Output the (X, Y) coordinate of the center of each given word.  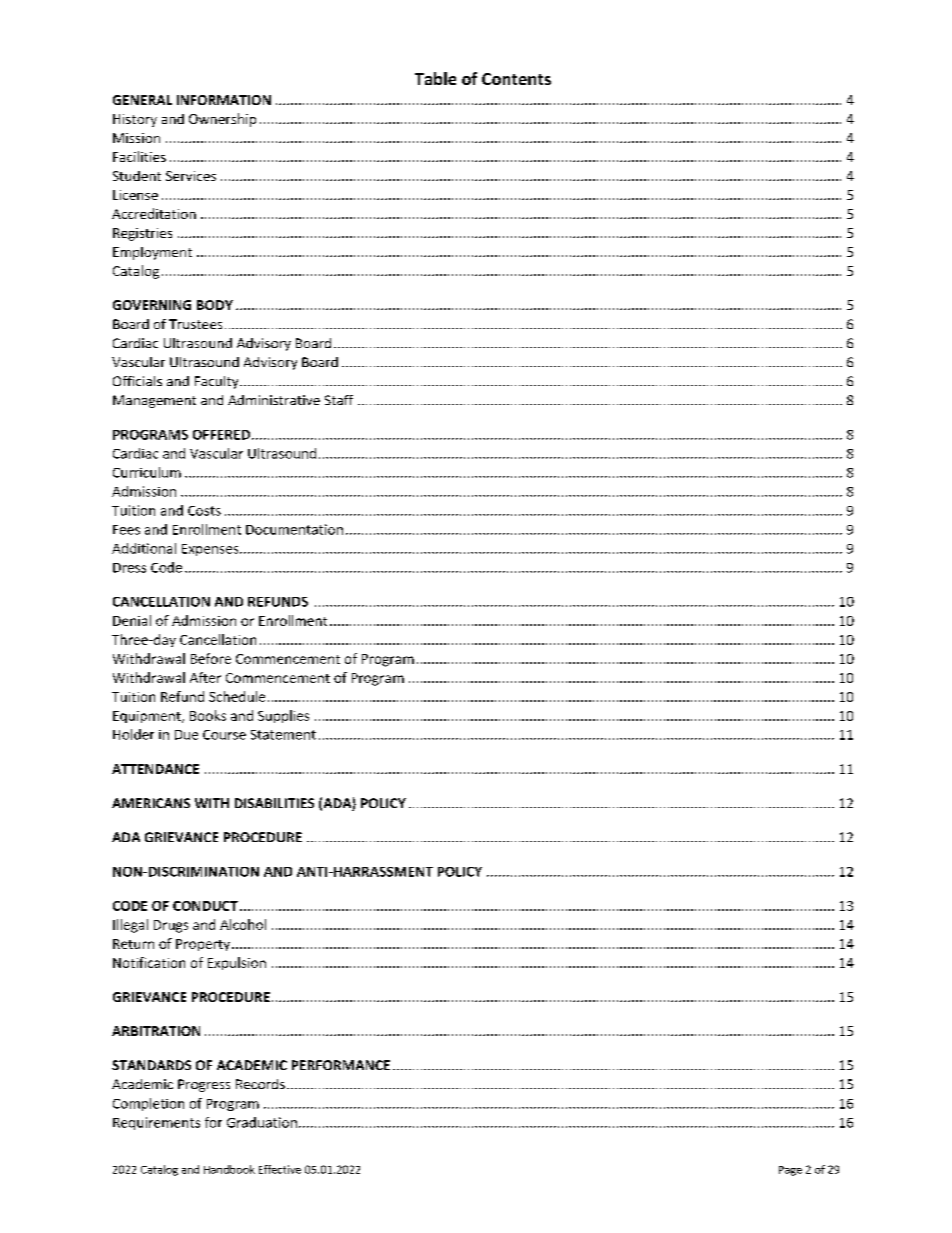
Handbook (229, 1169)
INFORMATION (224, 100)
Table (435, 78)
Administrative (274, 400)
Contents (516, 79)
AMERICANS (151, 803)
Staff (339, 400)
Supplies (283, 716)
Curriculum (147, 472)
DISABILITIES (274, 803)
